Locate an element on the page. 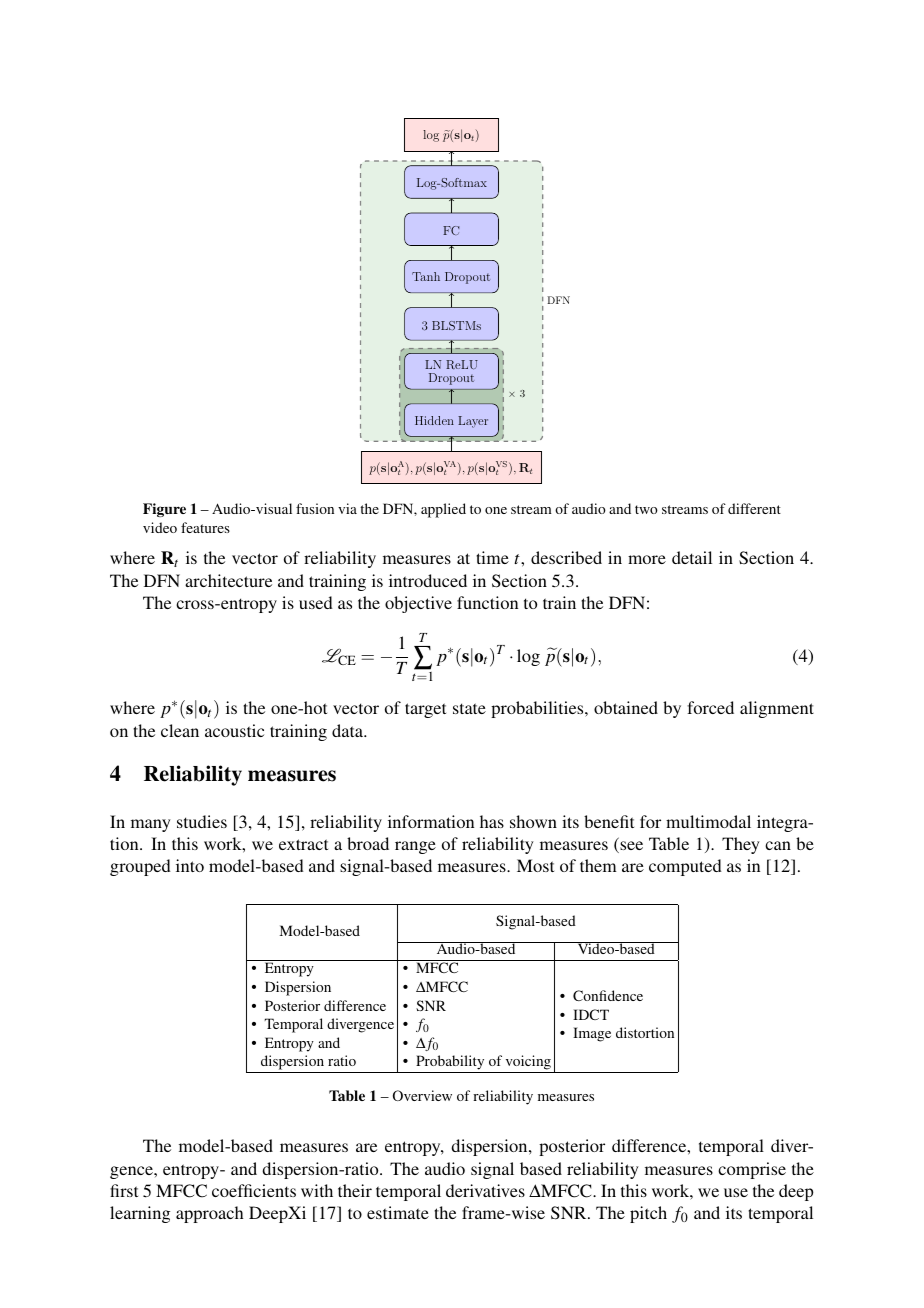 Image resolution: width=924 pixels, height=1308 pixels. comprise is located at coordinates (752, 1170).
